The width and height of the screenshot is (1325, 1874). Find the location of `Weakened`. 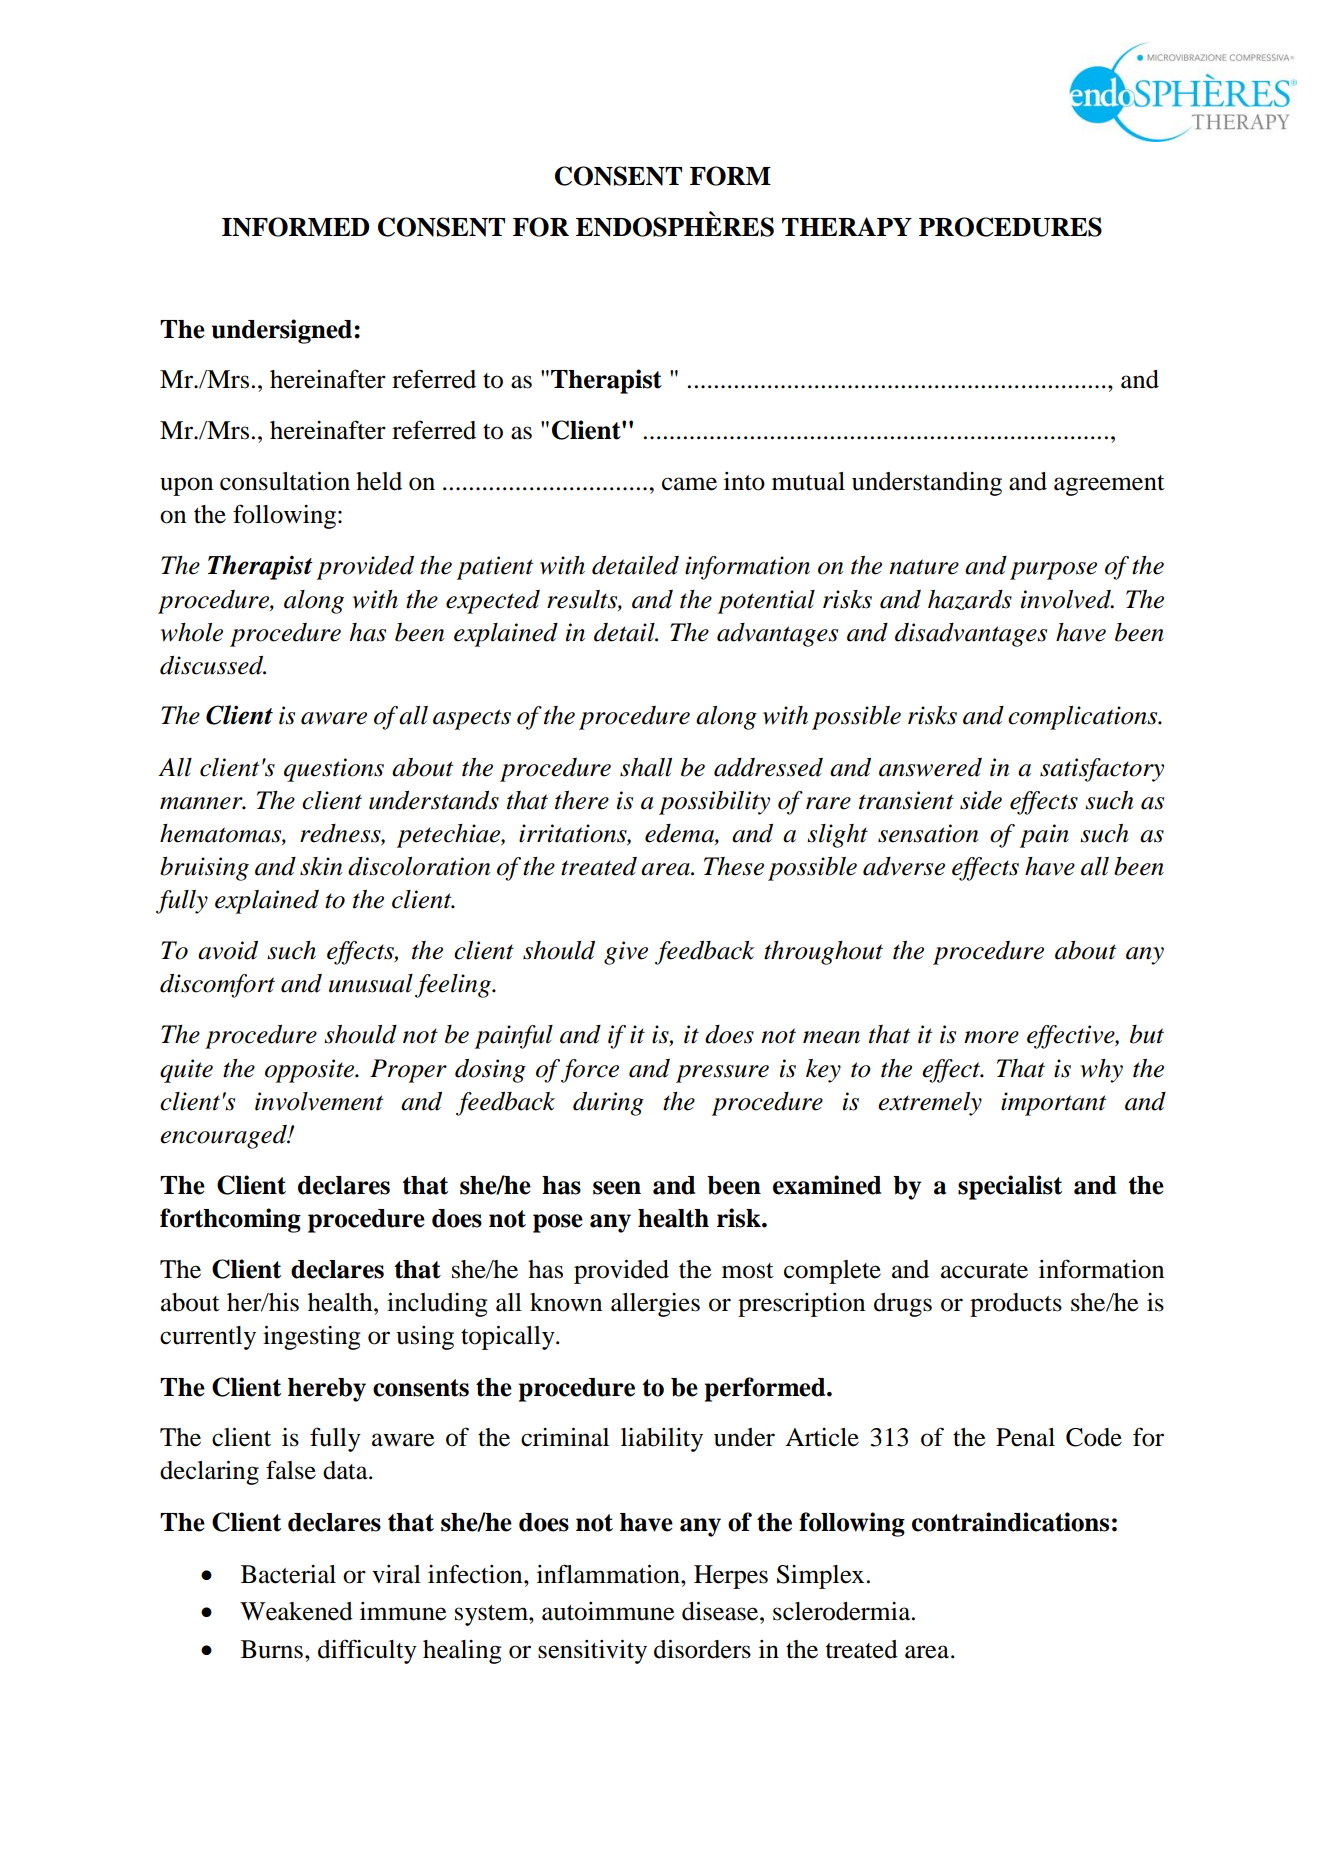

Weakened is located at coordinates (296, 1611).
